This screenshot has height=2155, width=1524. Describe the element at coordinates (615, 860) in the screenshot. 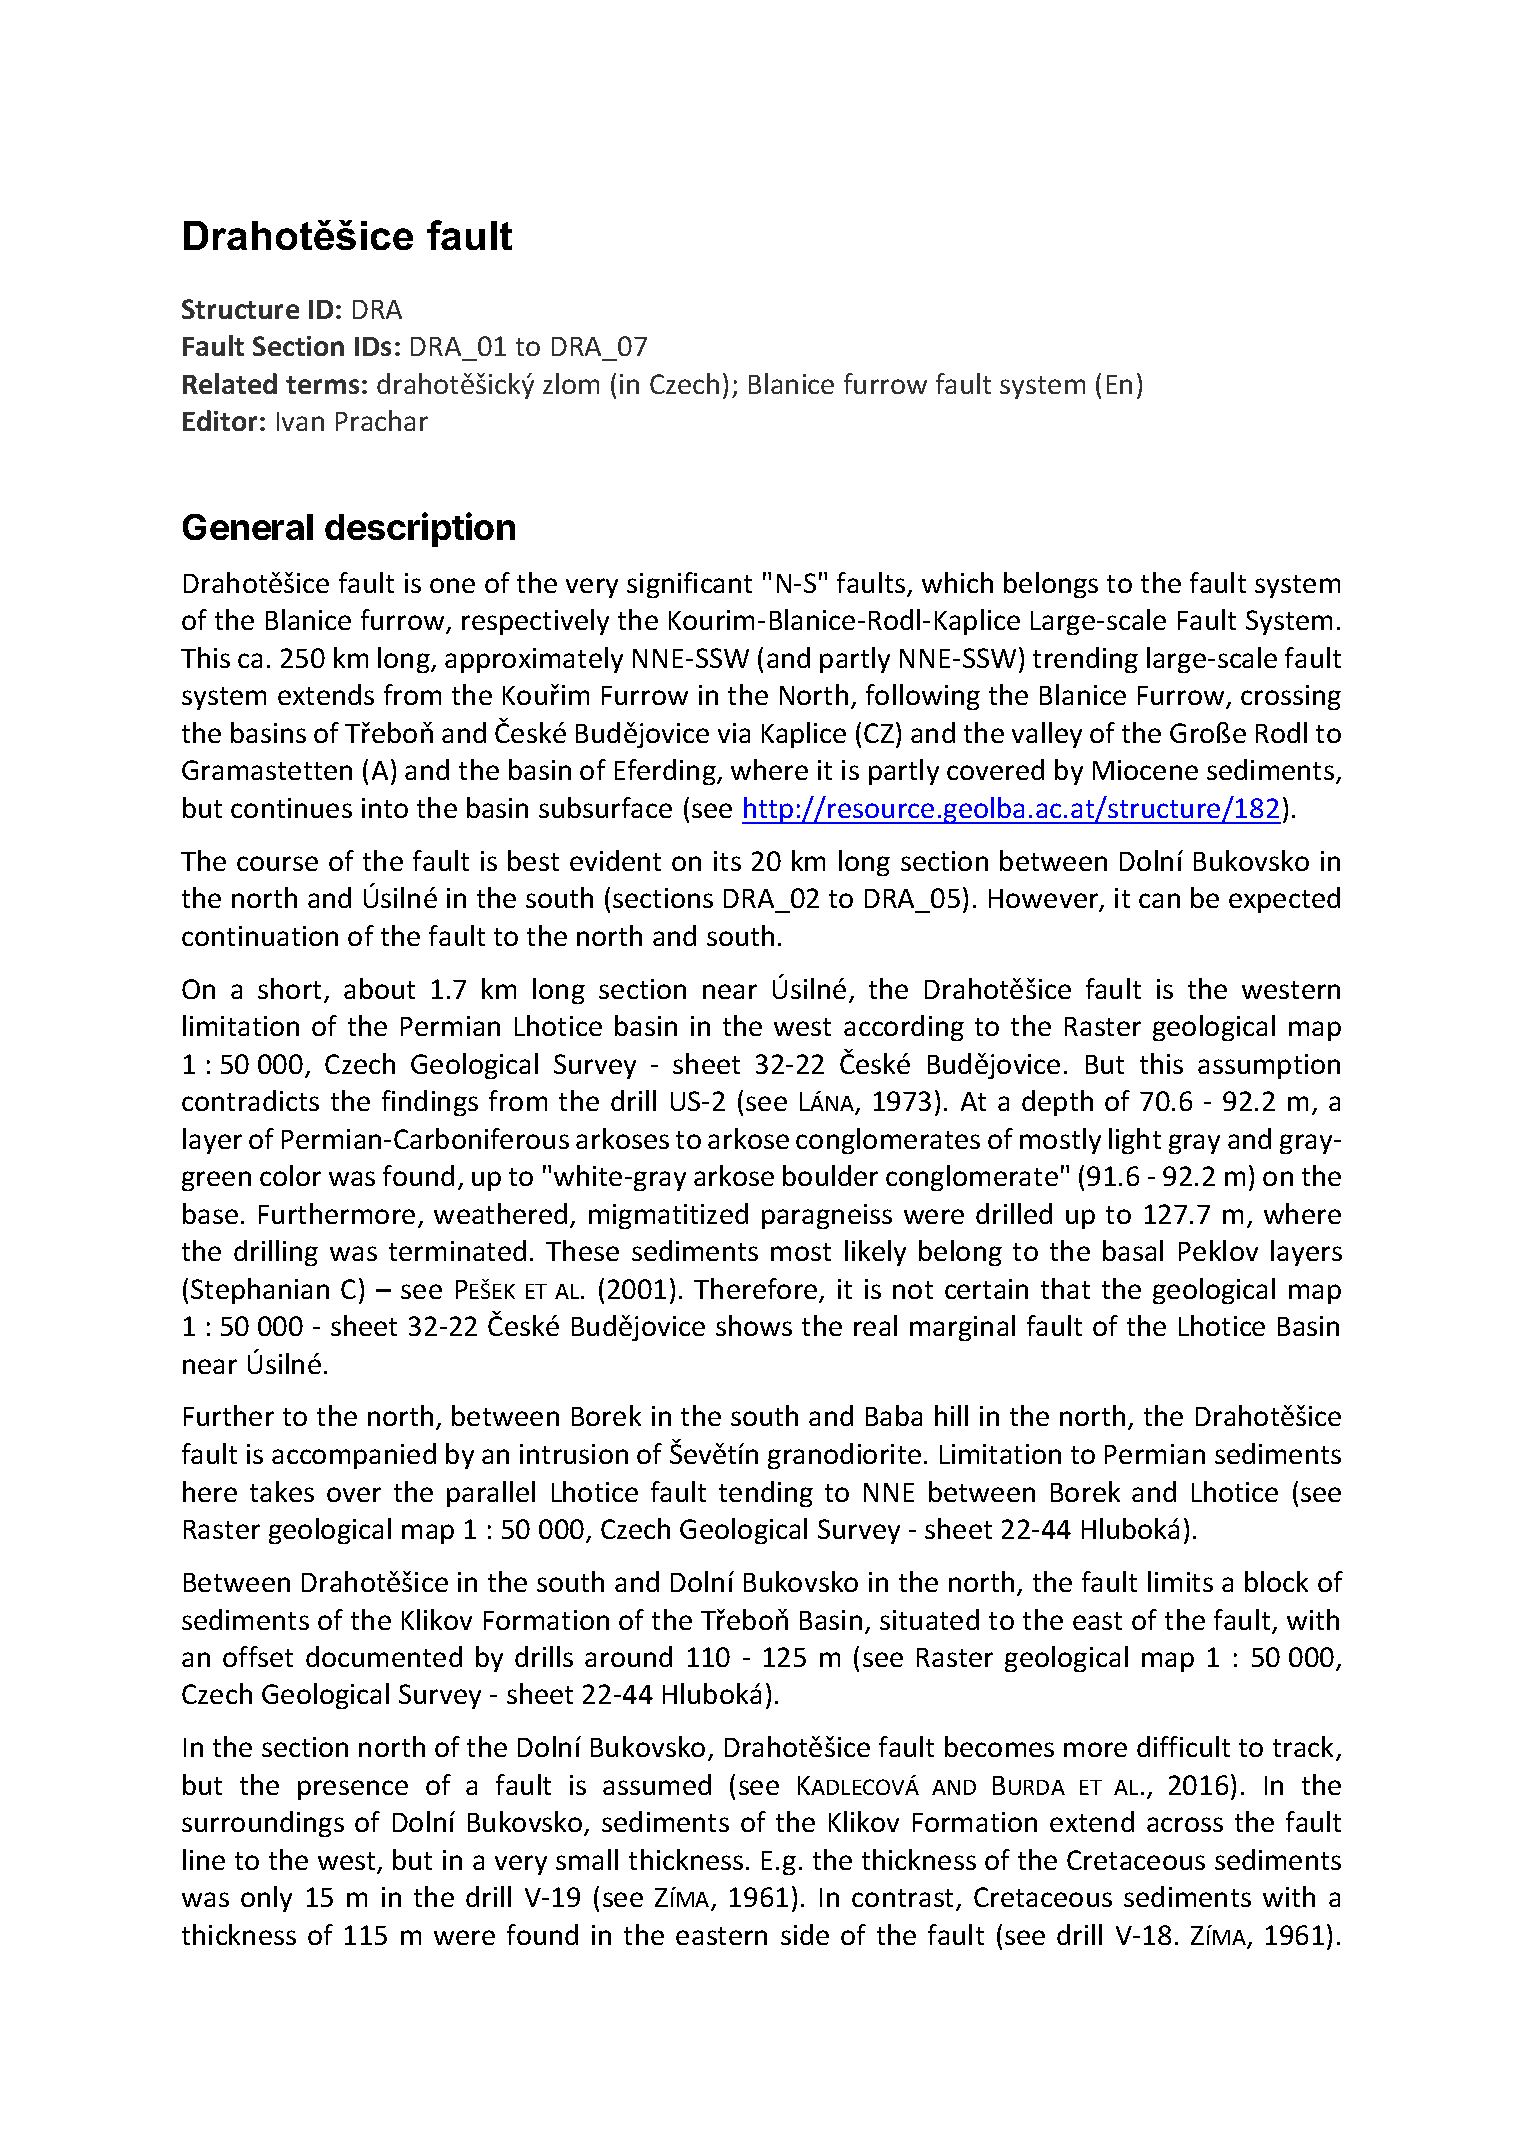

I see `evident` at that location.
